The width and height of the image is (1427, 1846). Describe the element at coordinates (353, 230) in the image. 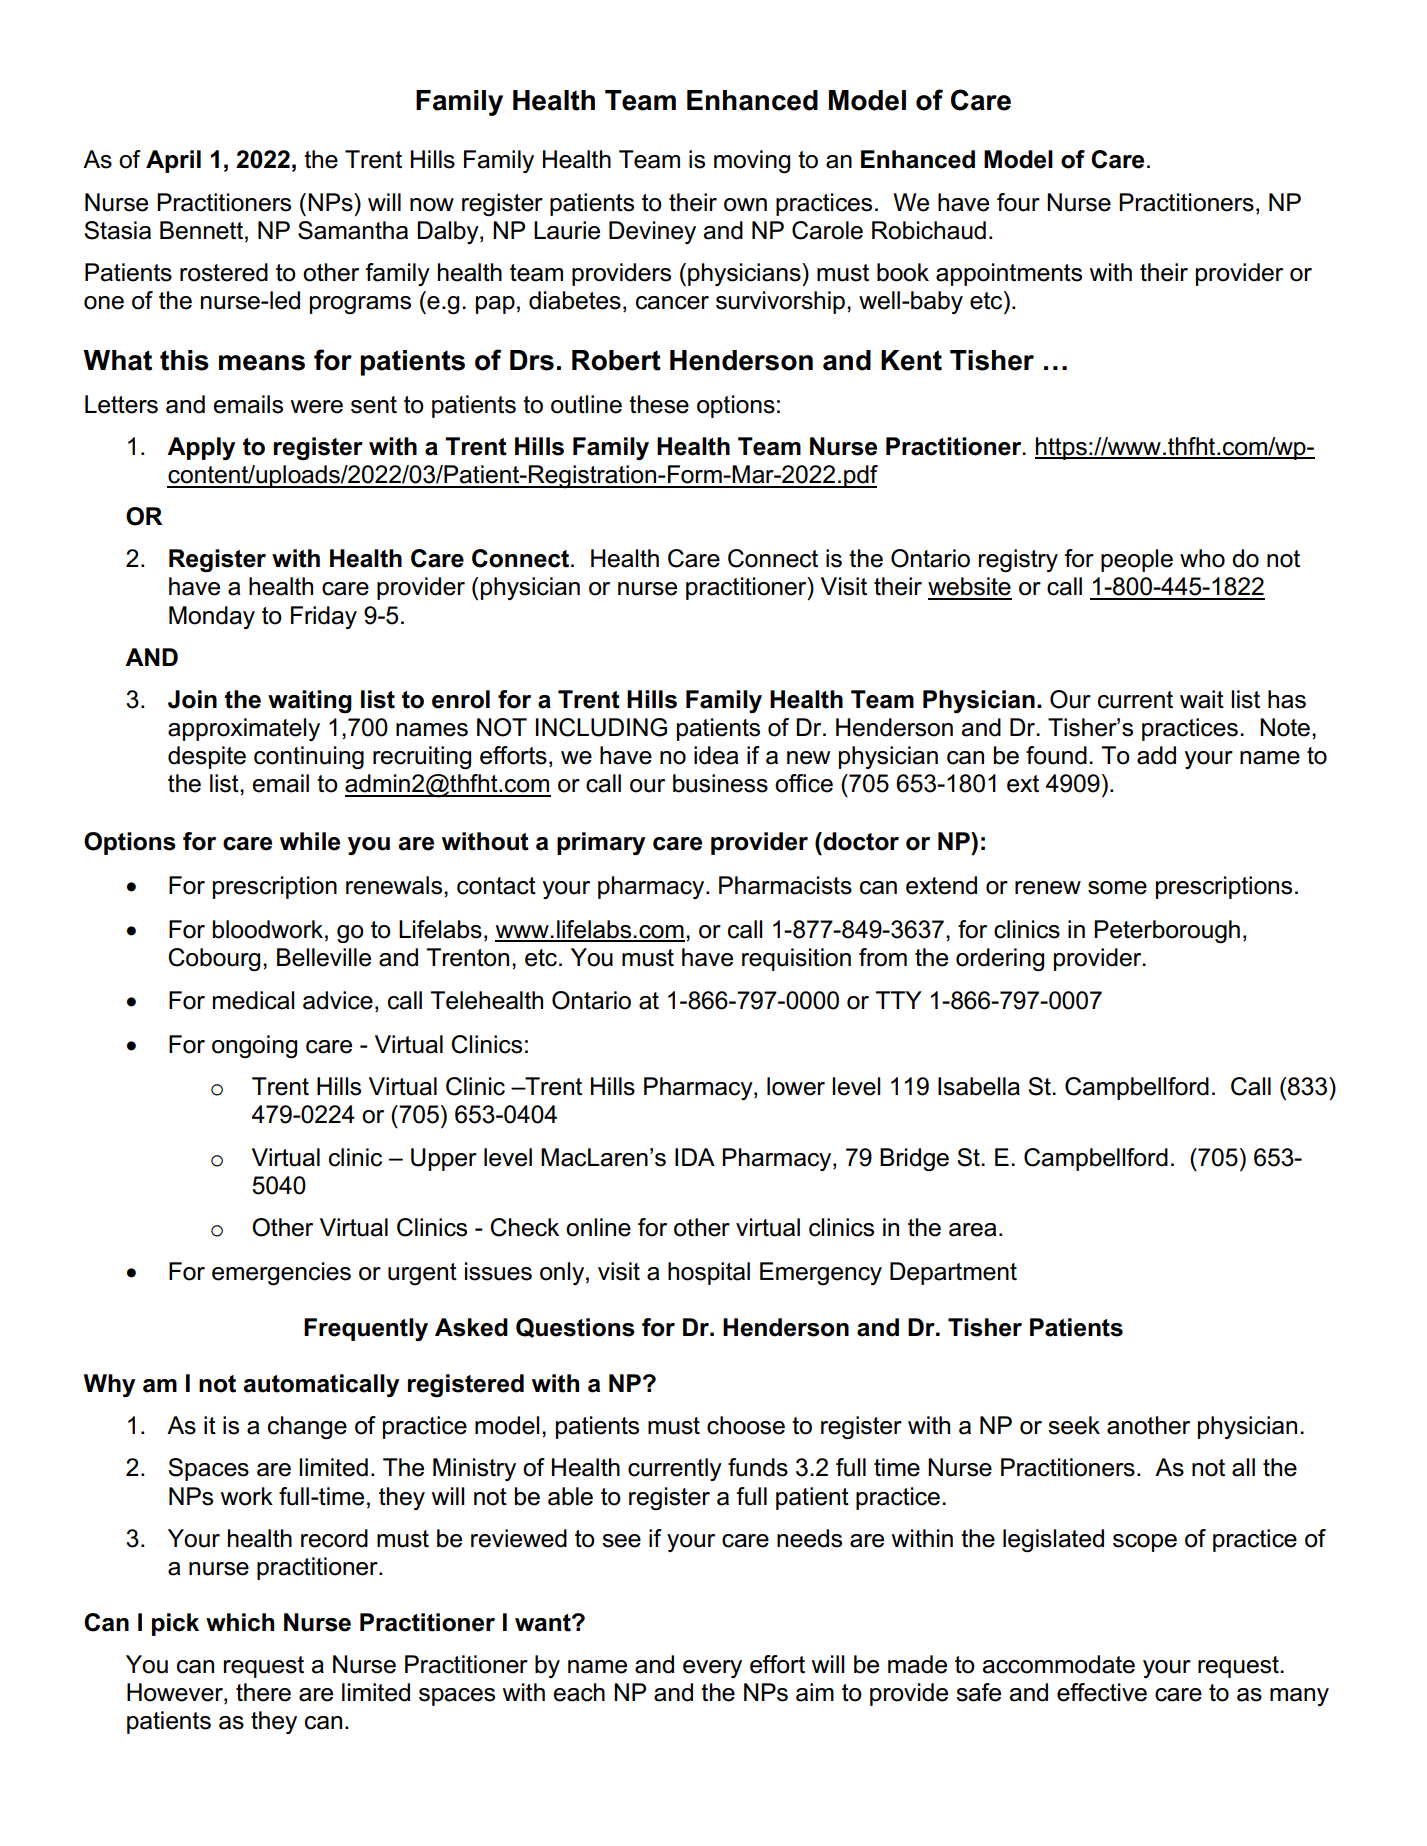

I see `Samantha` at that location.
